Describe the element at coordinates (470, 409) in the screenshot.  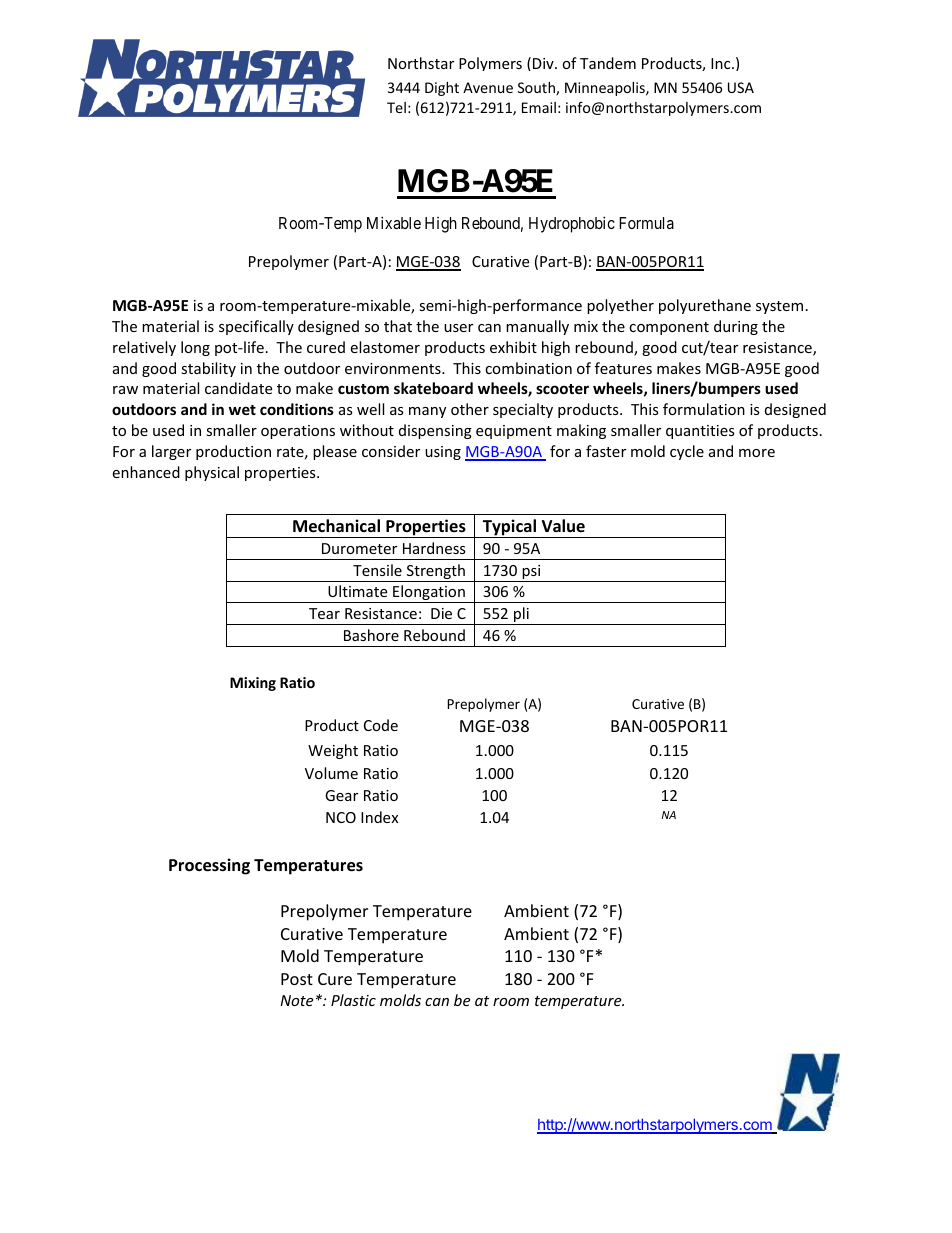
I see `other` at that location.
